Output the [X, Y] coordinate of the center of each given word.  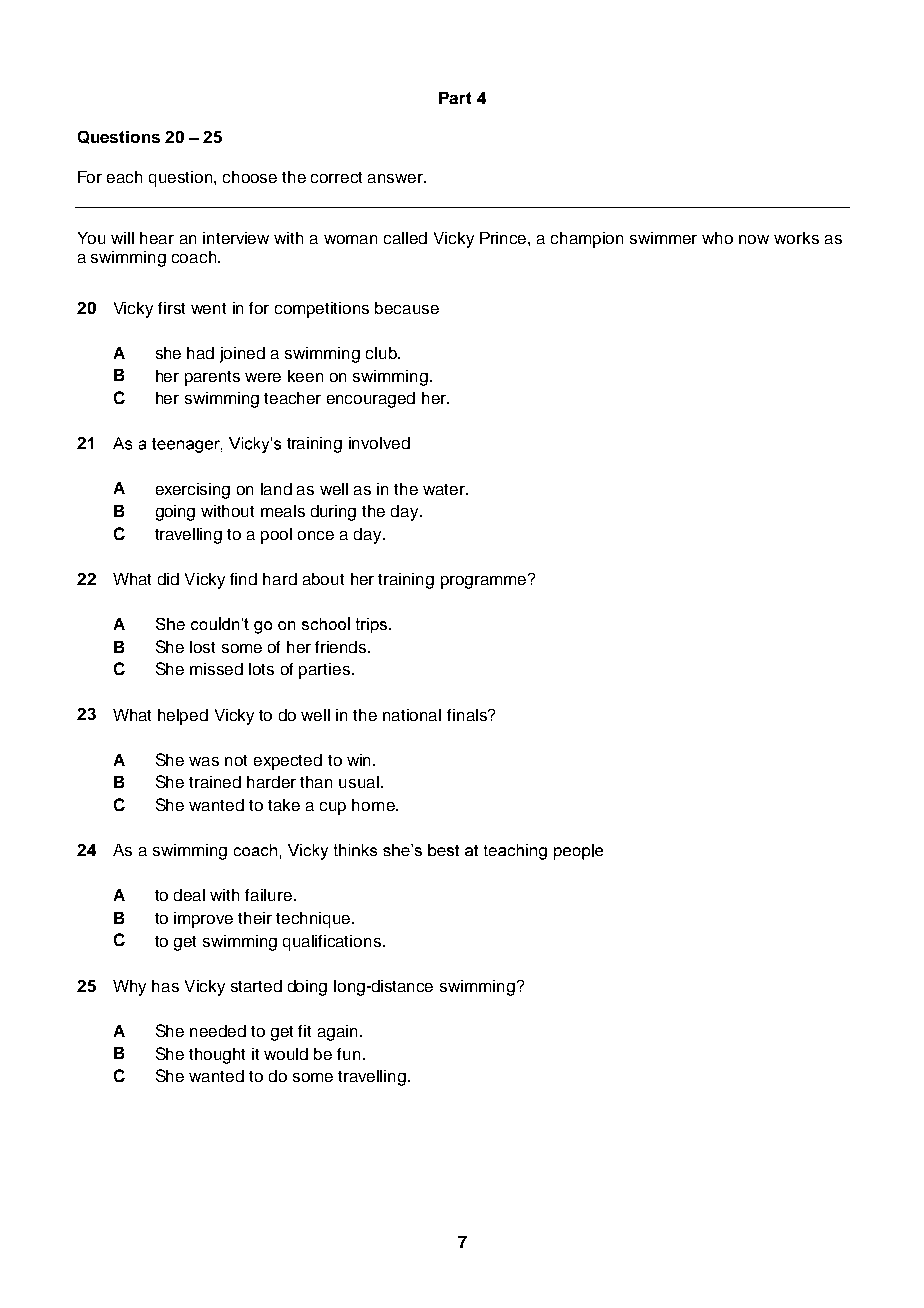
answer [397, 178]
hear [157, 238]
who [717, 238]
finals [468, 715]
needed [218, 1031]
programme [485, 581]
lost [202, 647]
